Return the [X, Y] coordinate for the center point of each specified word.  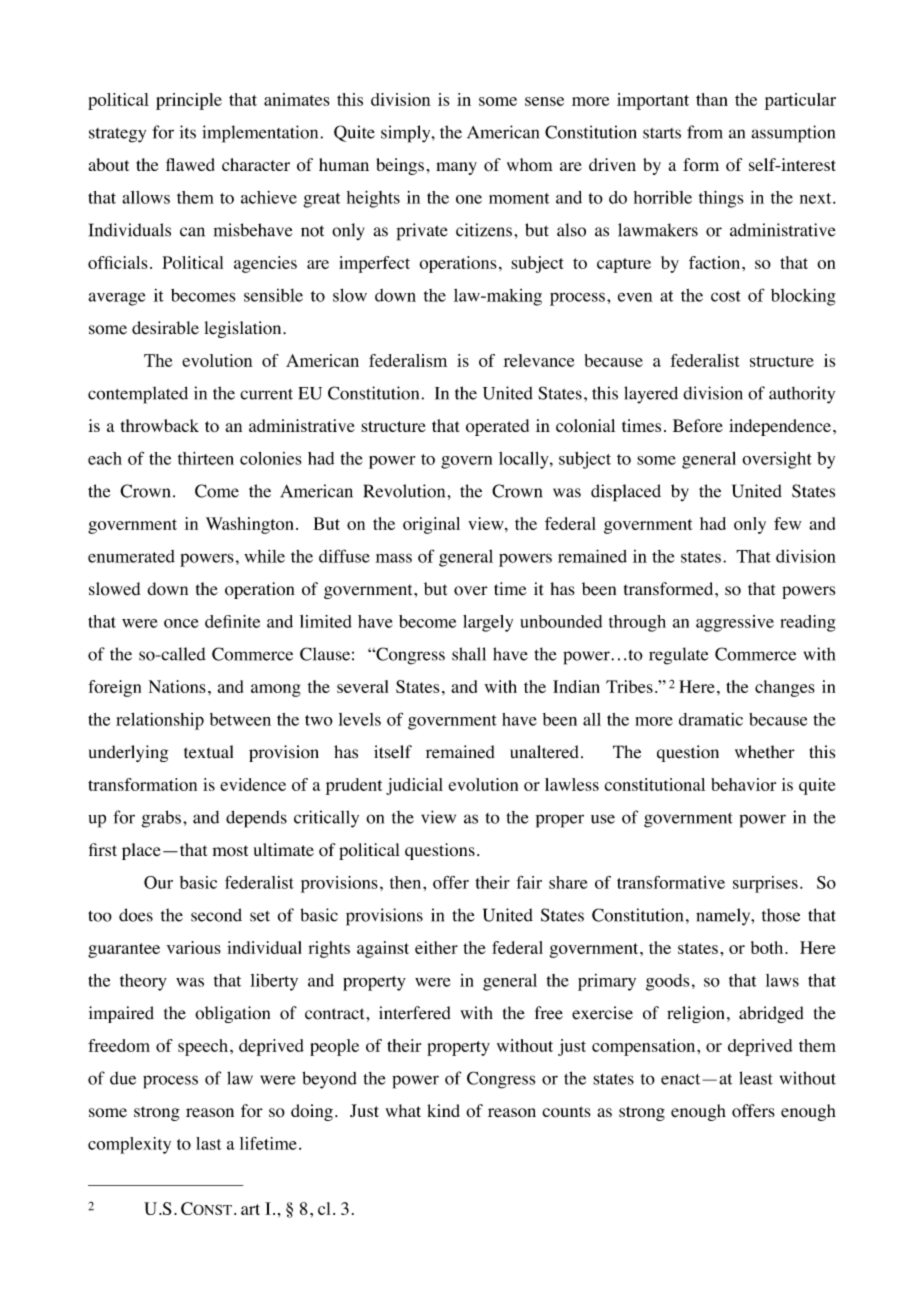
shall [469, 654]
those [781, 915]
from [705, 132]
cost [726, 296]
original [431, 525]
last [208, 1143]
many [456, 168]
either [436, 947]
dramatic [711, 719]
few [787, 523]
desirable [165, 328]
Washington [250, 525]
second [216, 915]
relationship [160, 721]
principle [189, 101]
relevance [538, 360]
